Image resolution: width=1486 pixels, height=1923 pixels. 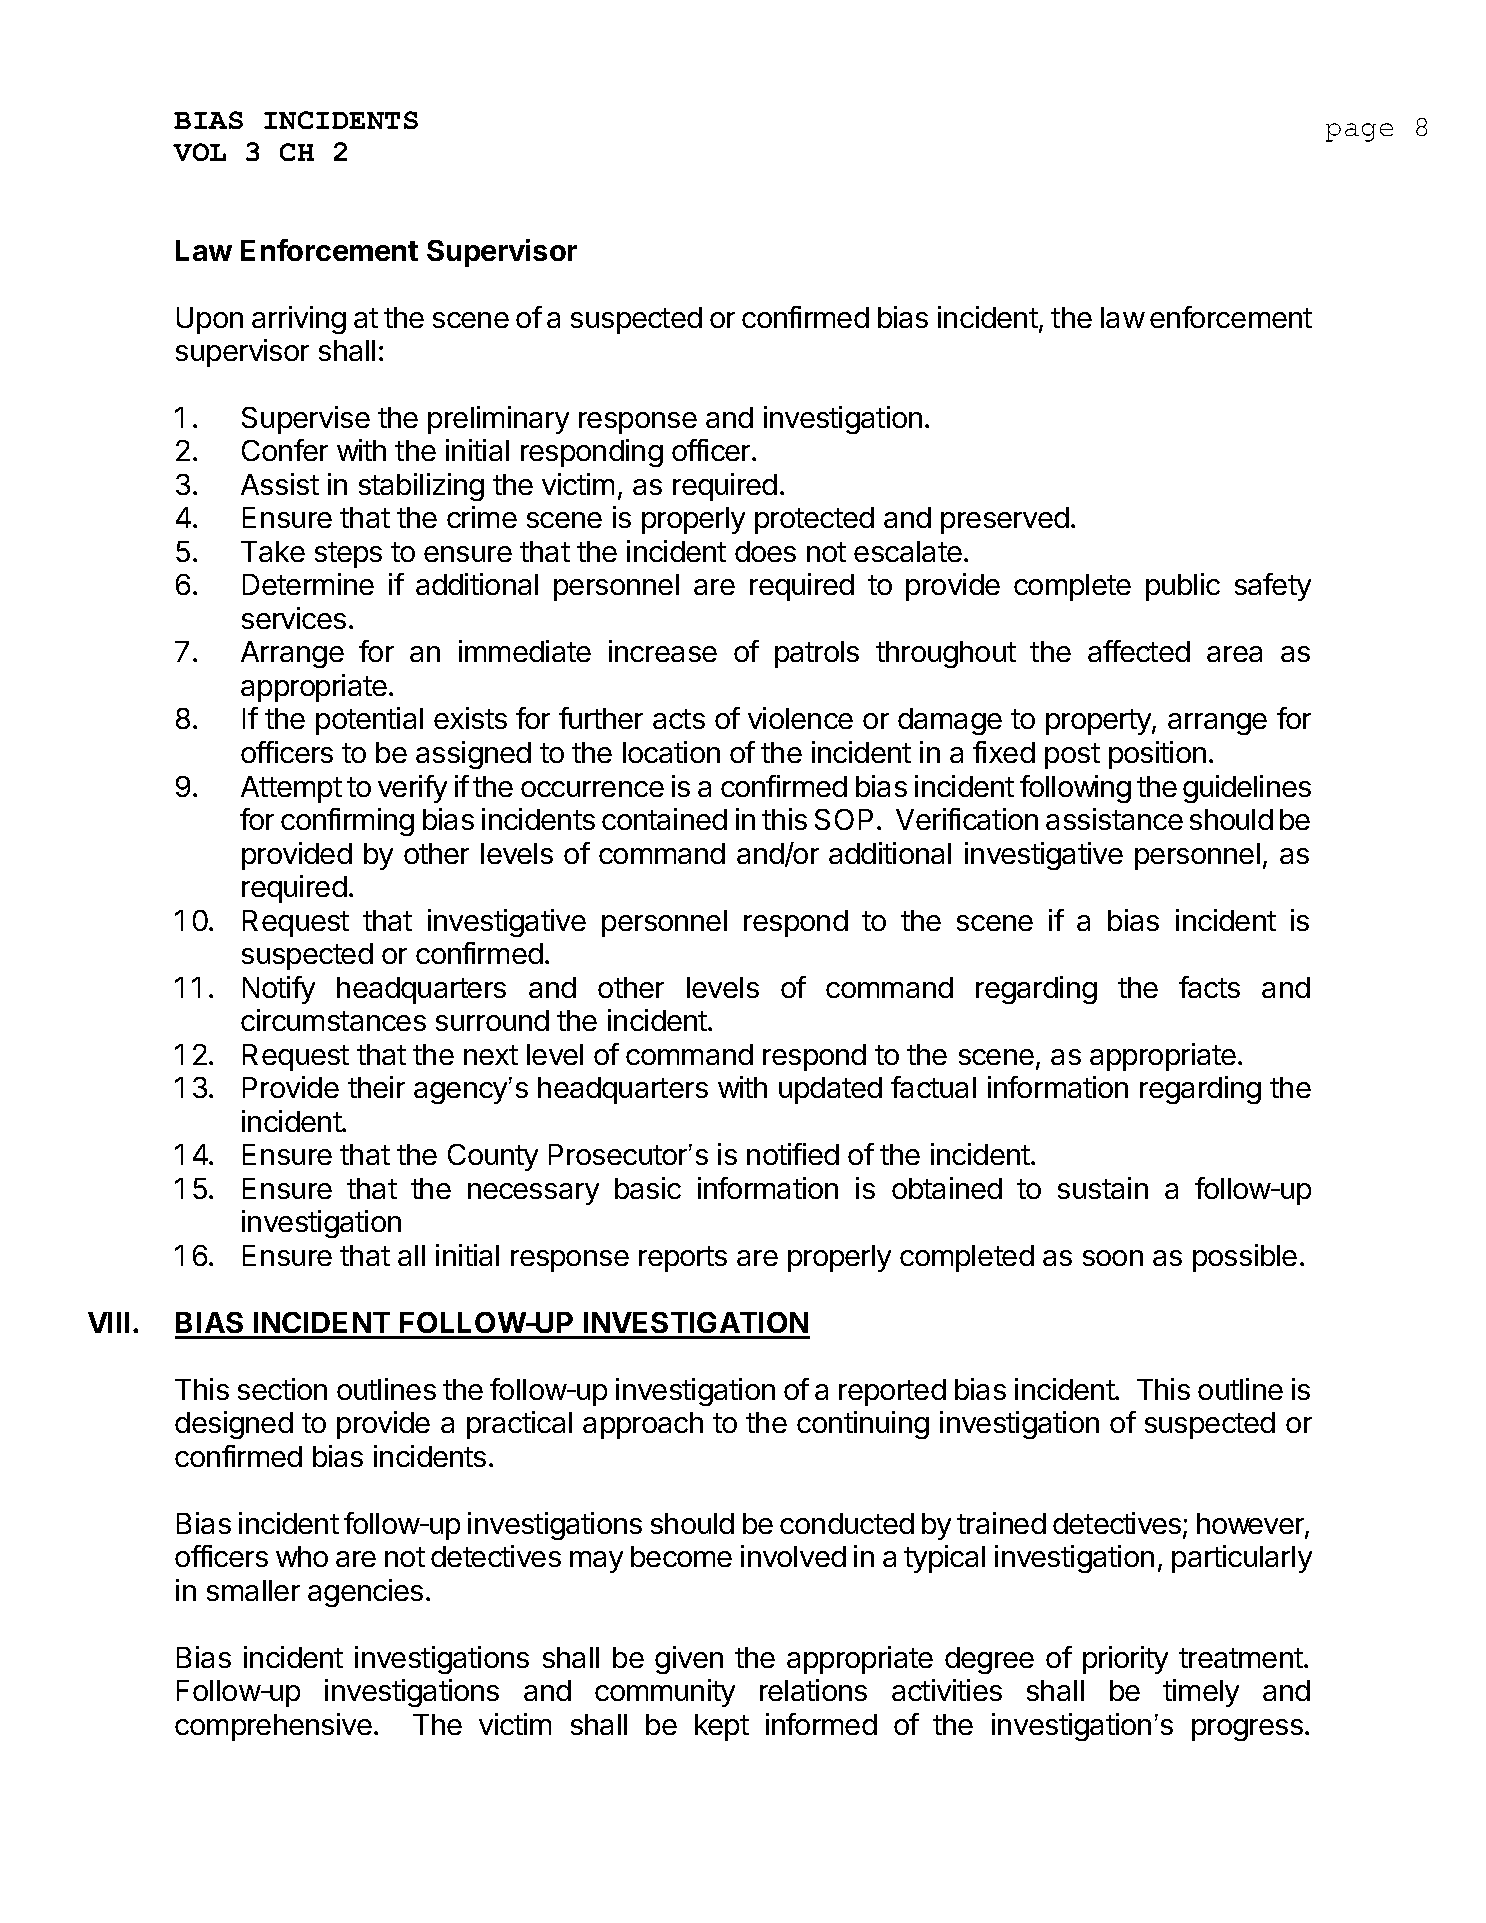 What do you see at coordinates (664, 819) in the document?
I see `contained` at bounding box center [664, 819].
